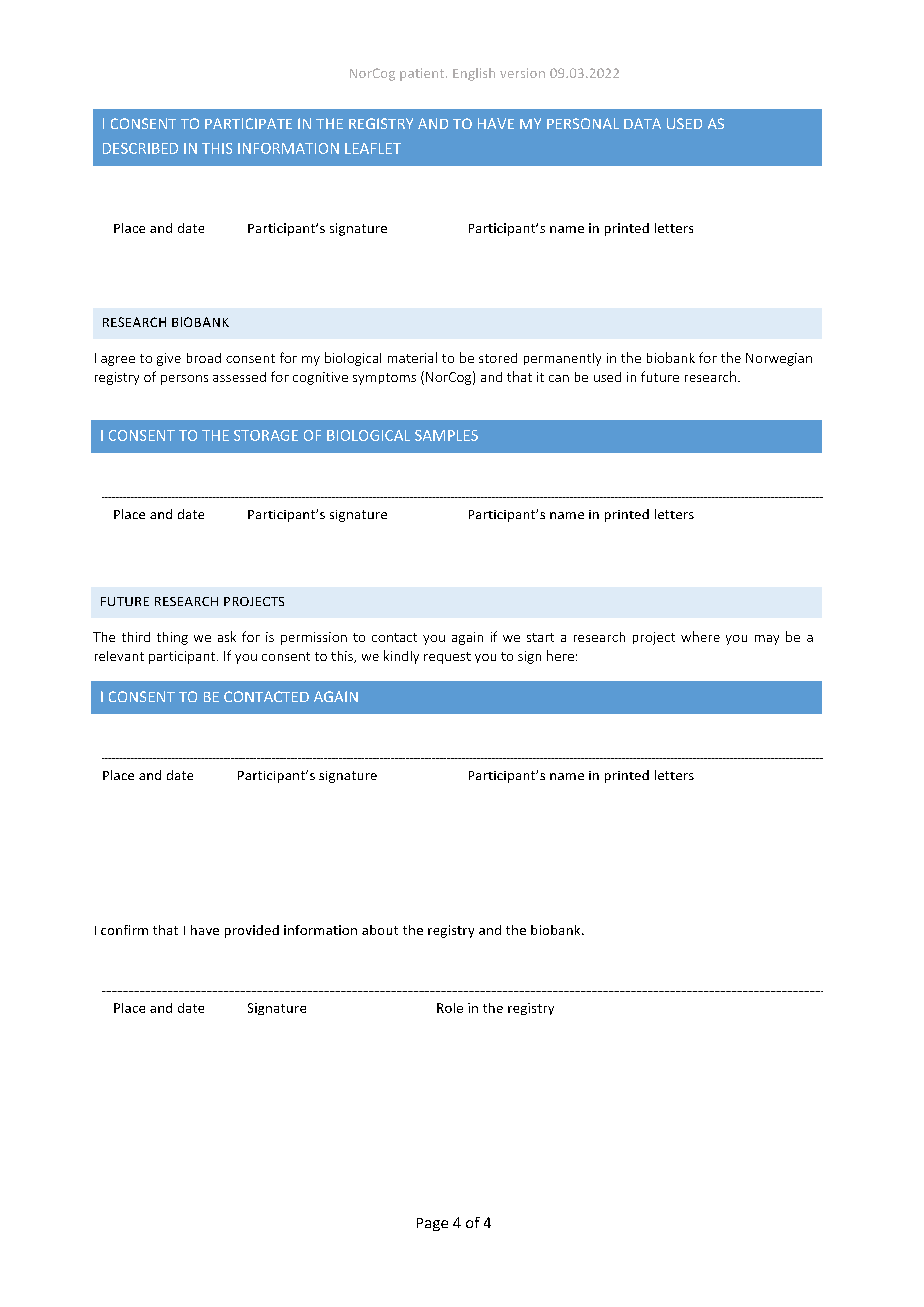  I want to click on Role, so click(450, 1008).
